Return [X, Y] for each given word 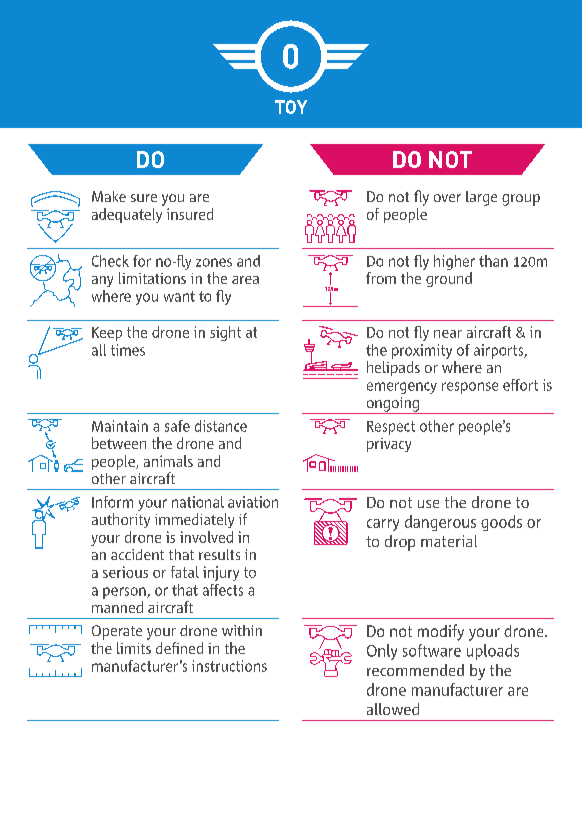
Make [109, 196]
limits [134, 648]
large [481, 198]
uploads [493, 652]
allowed [393, 709]
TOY [291, 107]
